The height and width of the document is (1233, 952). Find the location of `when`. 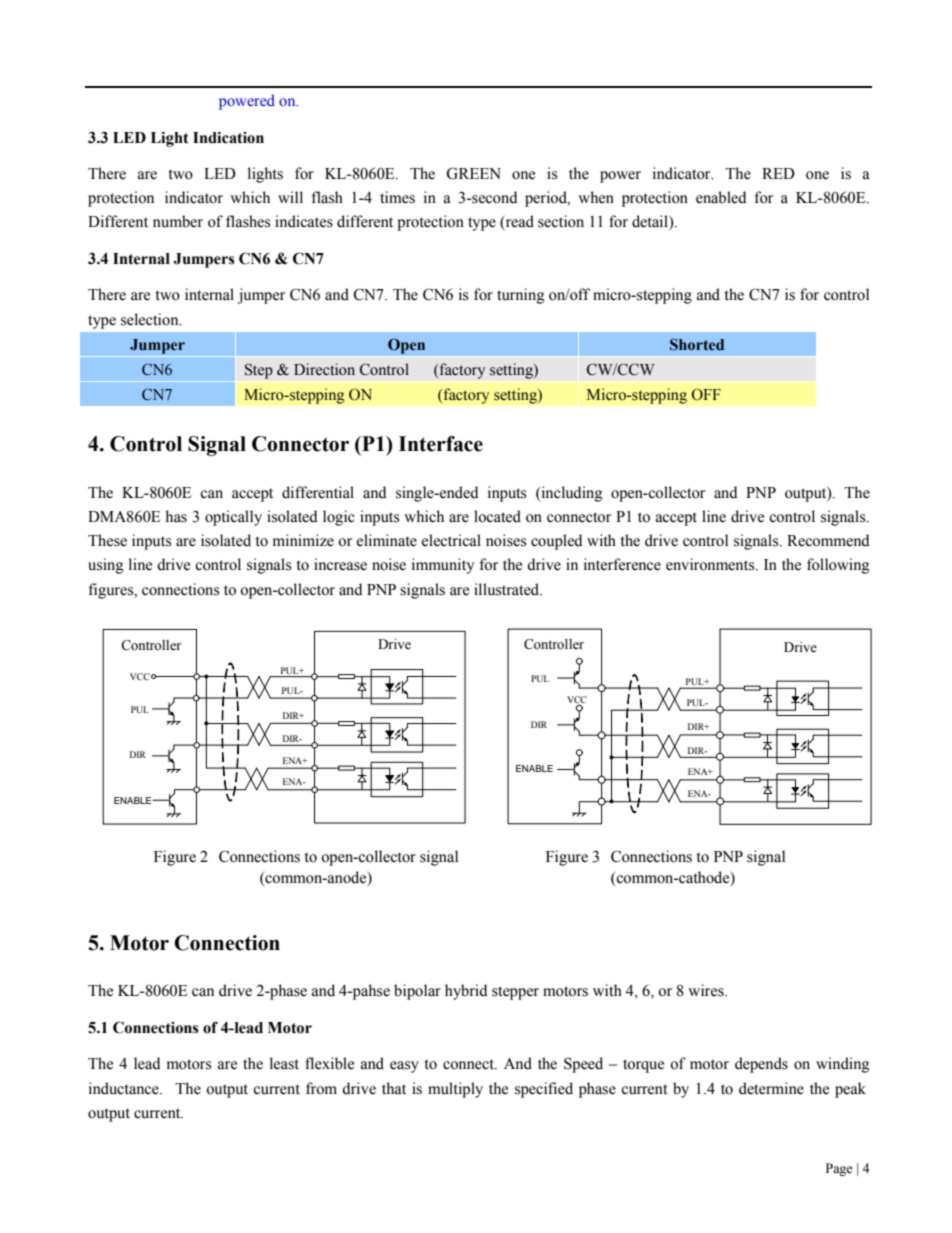

when is located at coordinates (596, 197).
